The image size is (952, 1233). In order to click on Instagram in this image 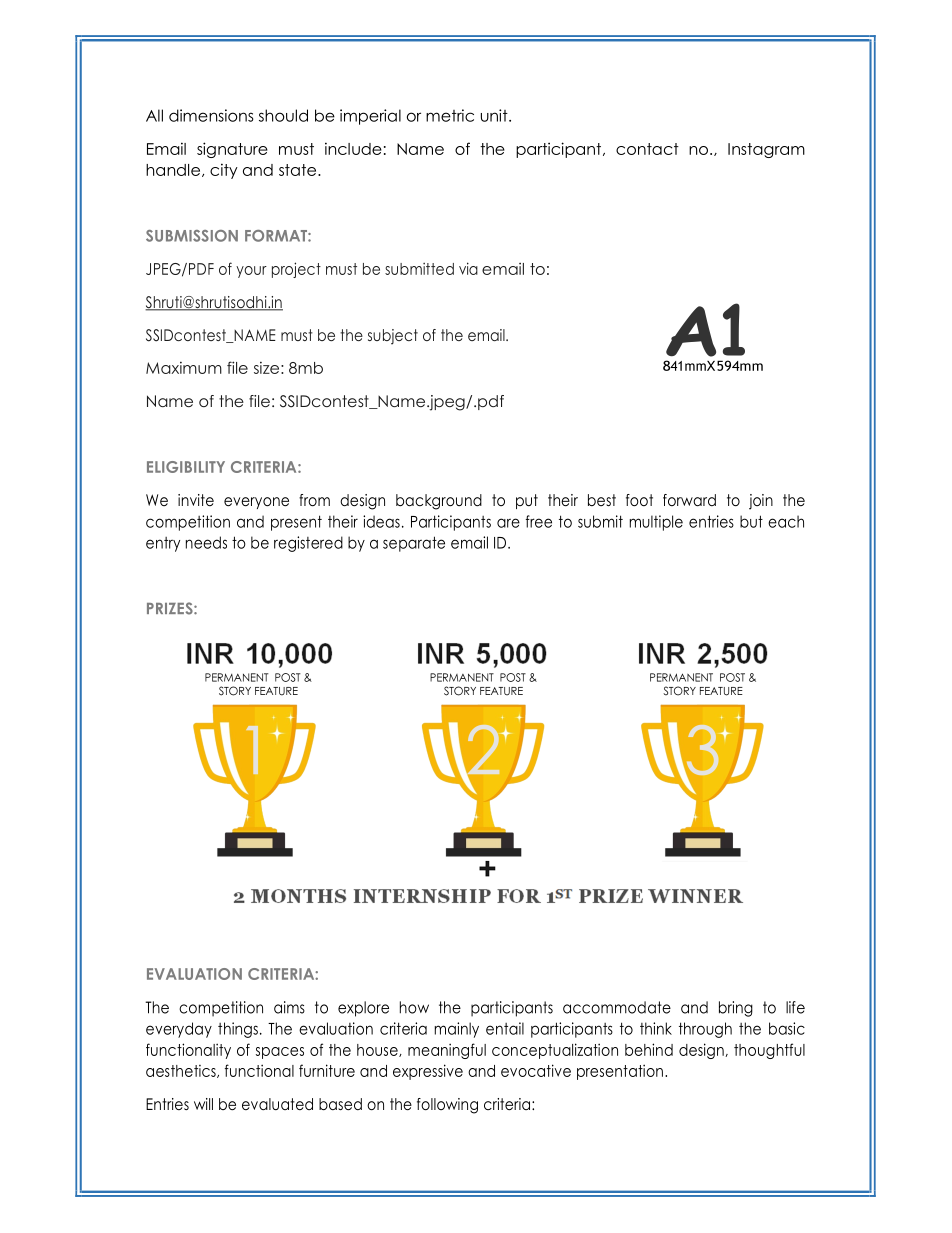, I will do `click(766, 150)`.
